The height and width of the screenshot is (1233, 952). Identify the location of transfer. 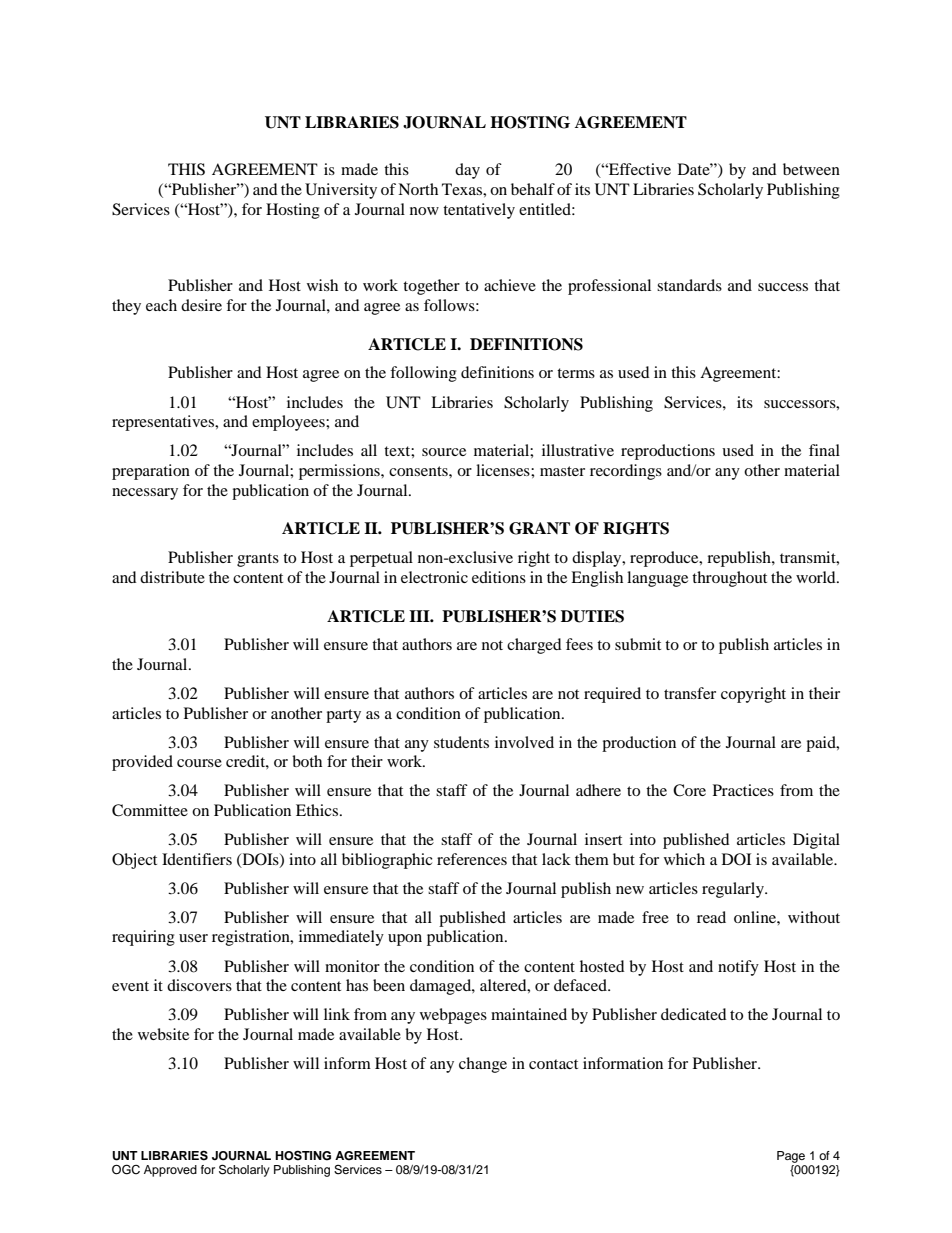
(690, 693).
